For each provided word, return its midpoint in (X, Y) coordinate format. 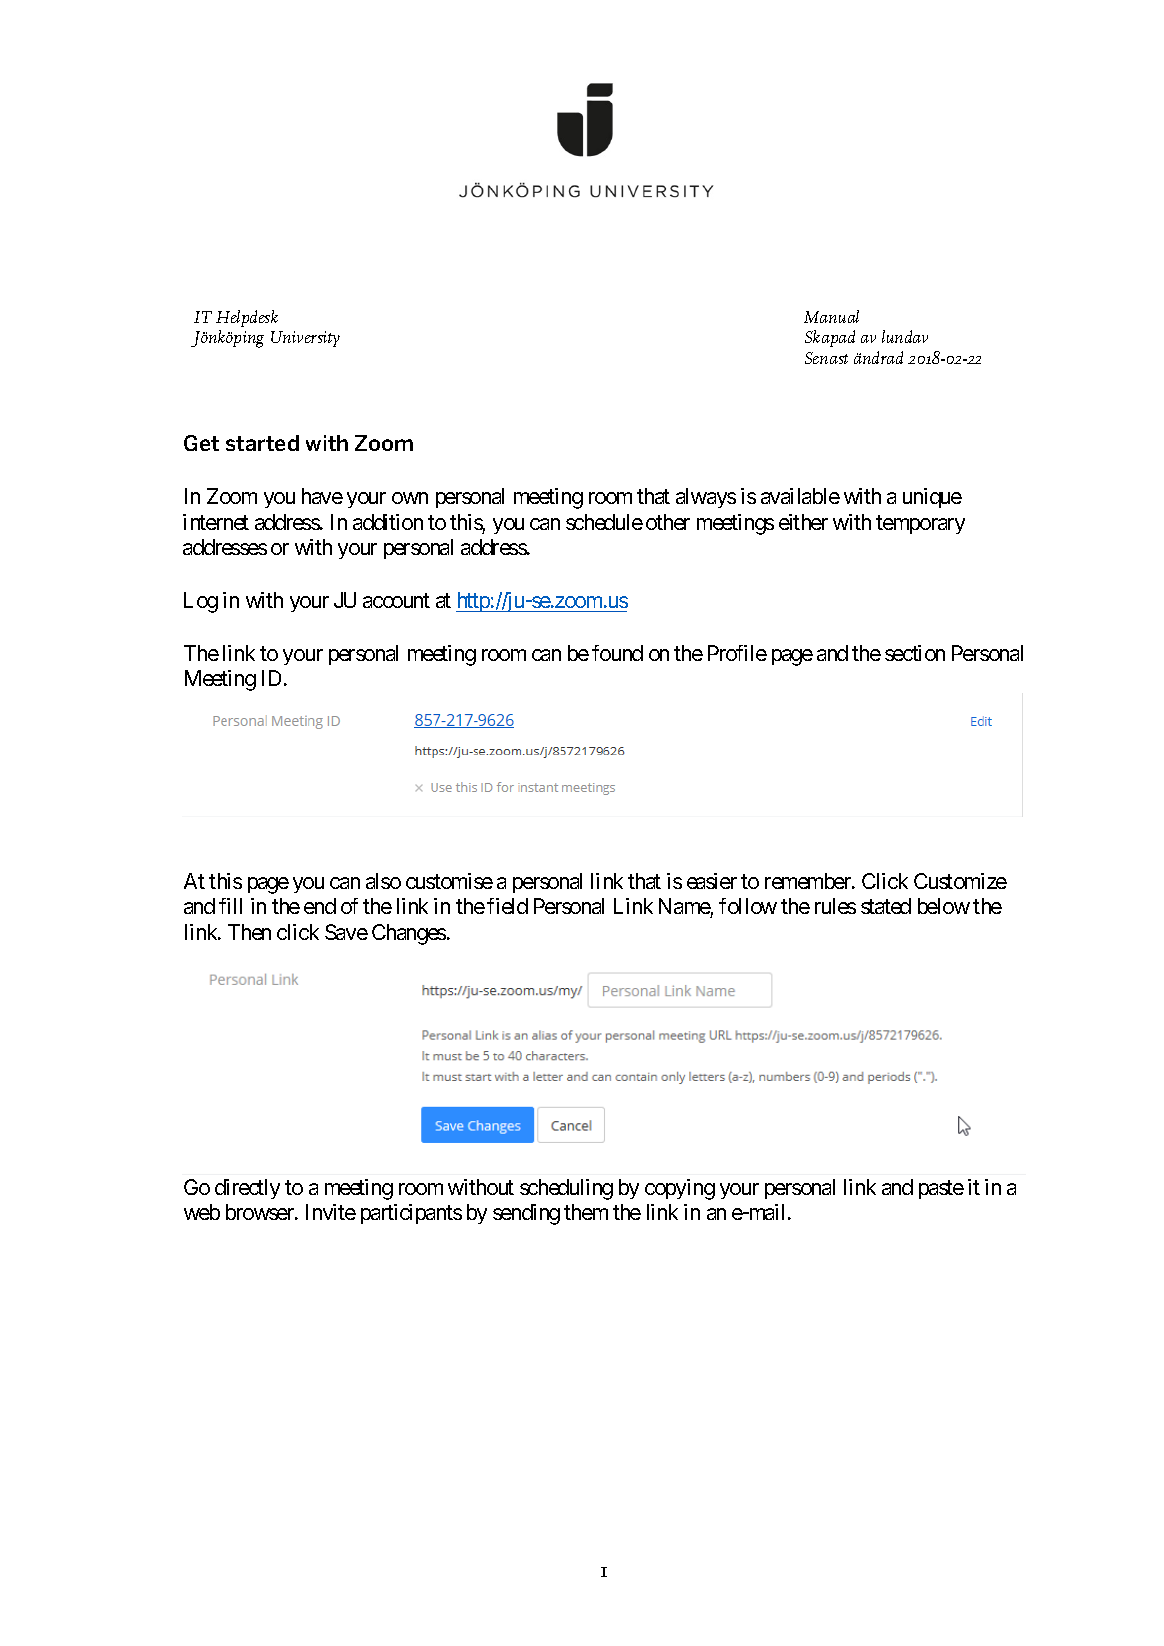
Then (249, 932)
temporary (920, 524)
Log (201, 602)
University (305, 339)
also (383, 881)
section (915, 653)
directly (247, 1189)
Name (685, 908)
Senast (826, 358)
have (322, 496)
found (617, 653)
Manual (831, 316)
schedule (604, 522)
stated (886, 906)
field (507, 906)
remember (809, 881)
